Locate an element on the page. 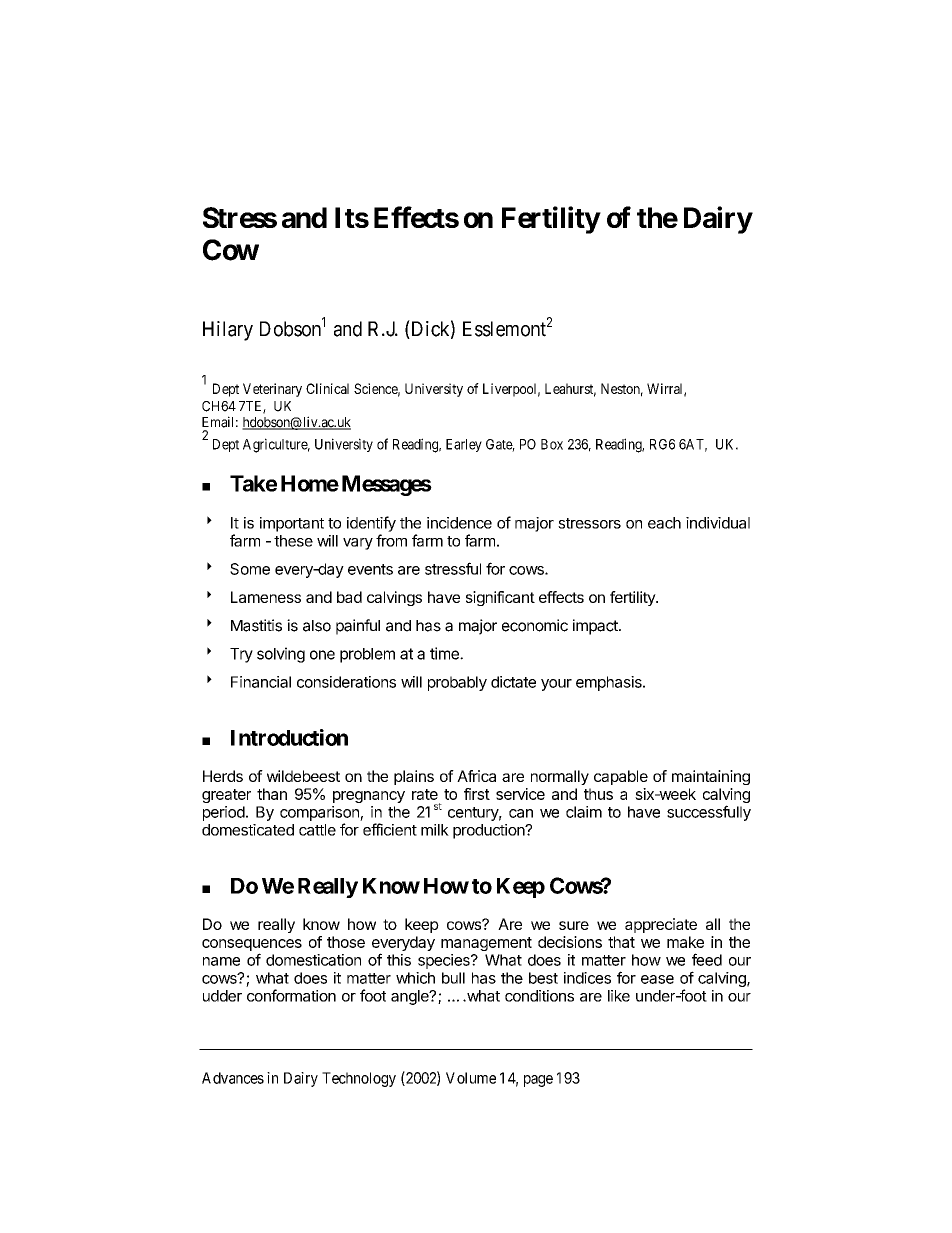  like is located at coordinates (619, 996).
